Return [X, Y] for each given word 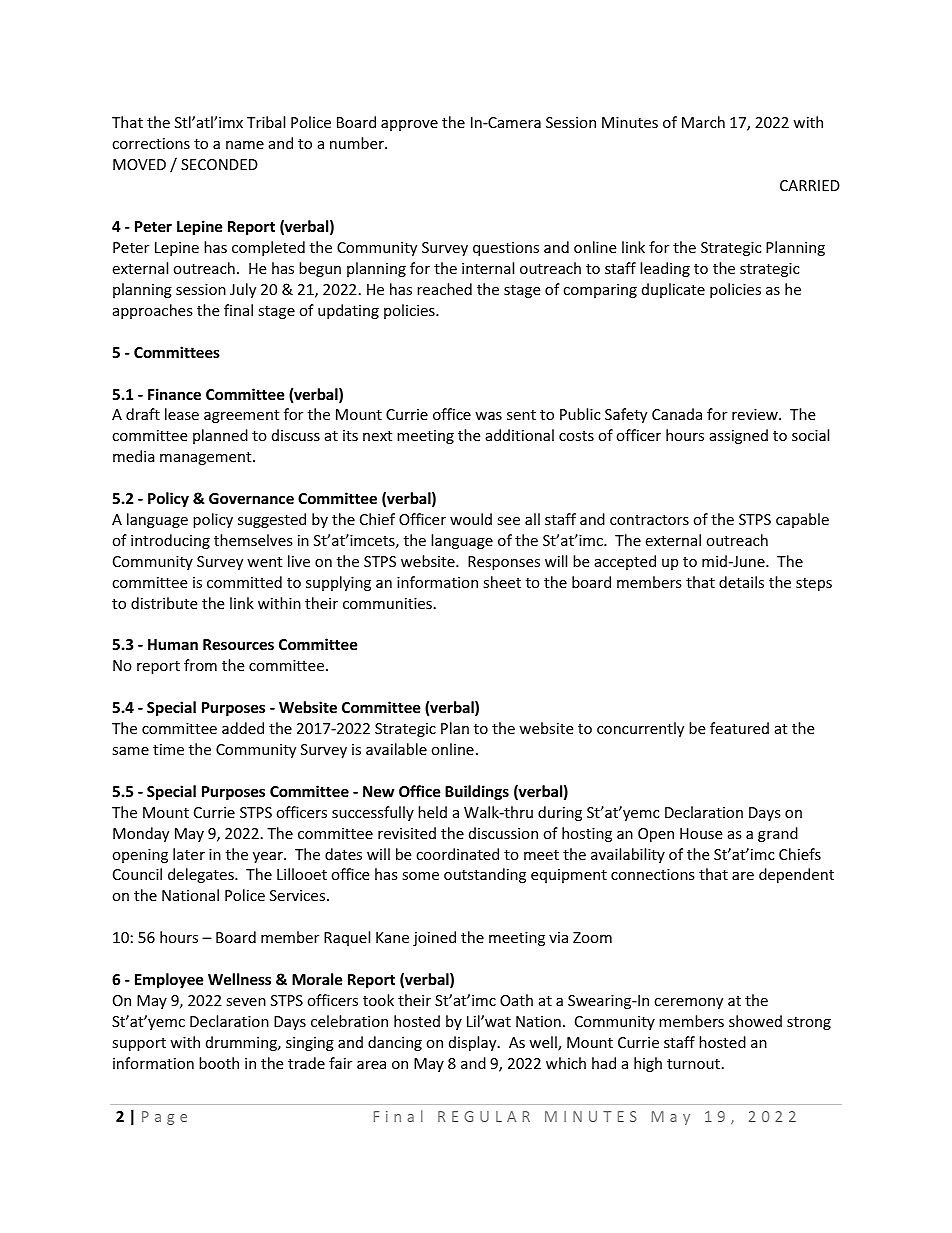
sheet [502, 582]
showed [755, 1021]
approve [409, 125]
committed [244, 582]
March [703, 122]
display [474, 1043]
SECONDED [219, 164]
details [741, 582]
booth [219, 1063]
